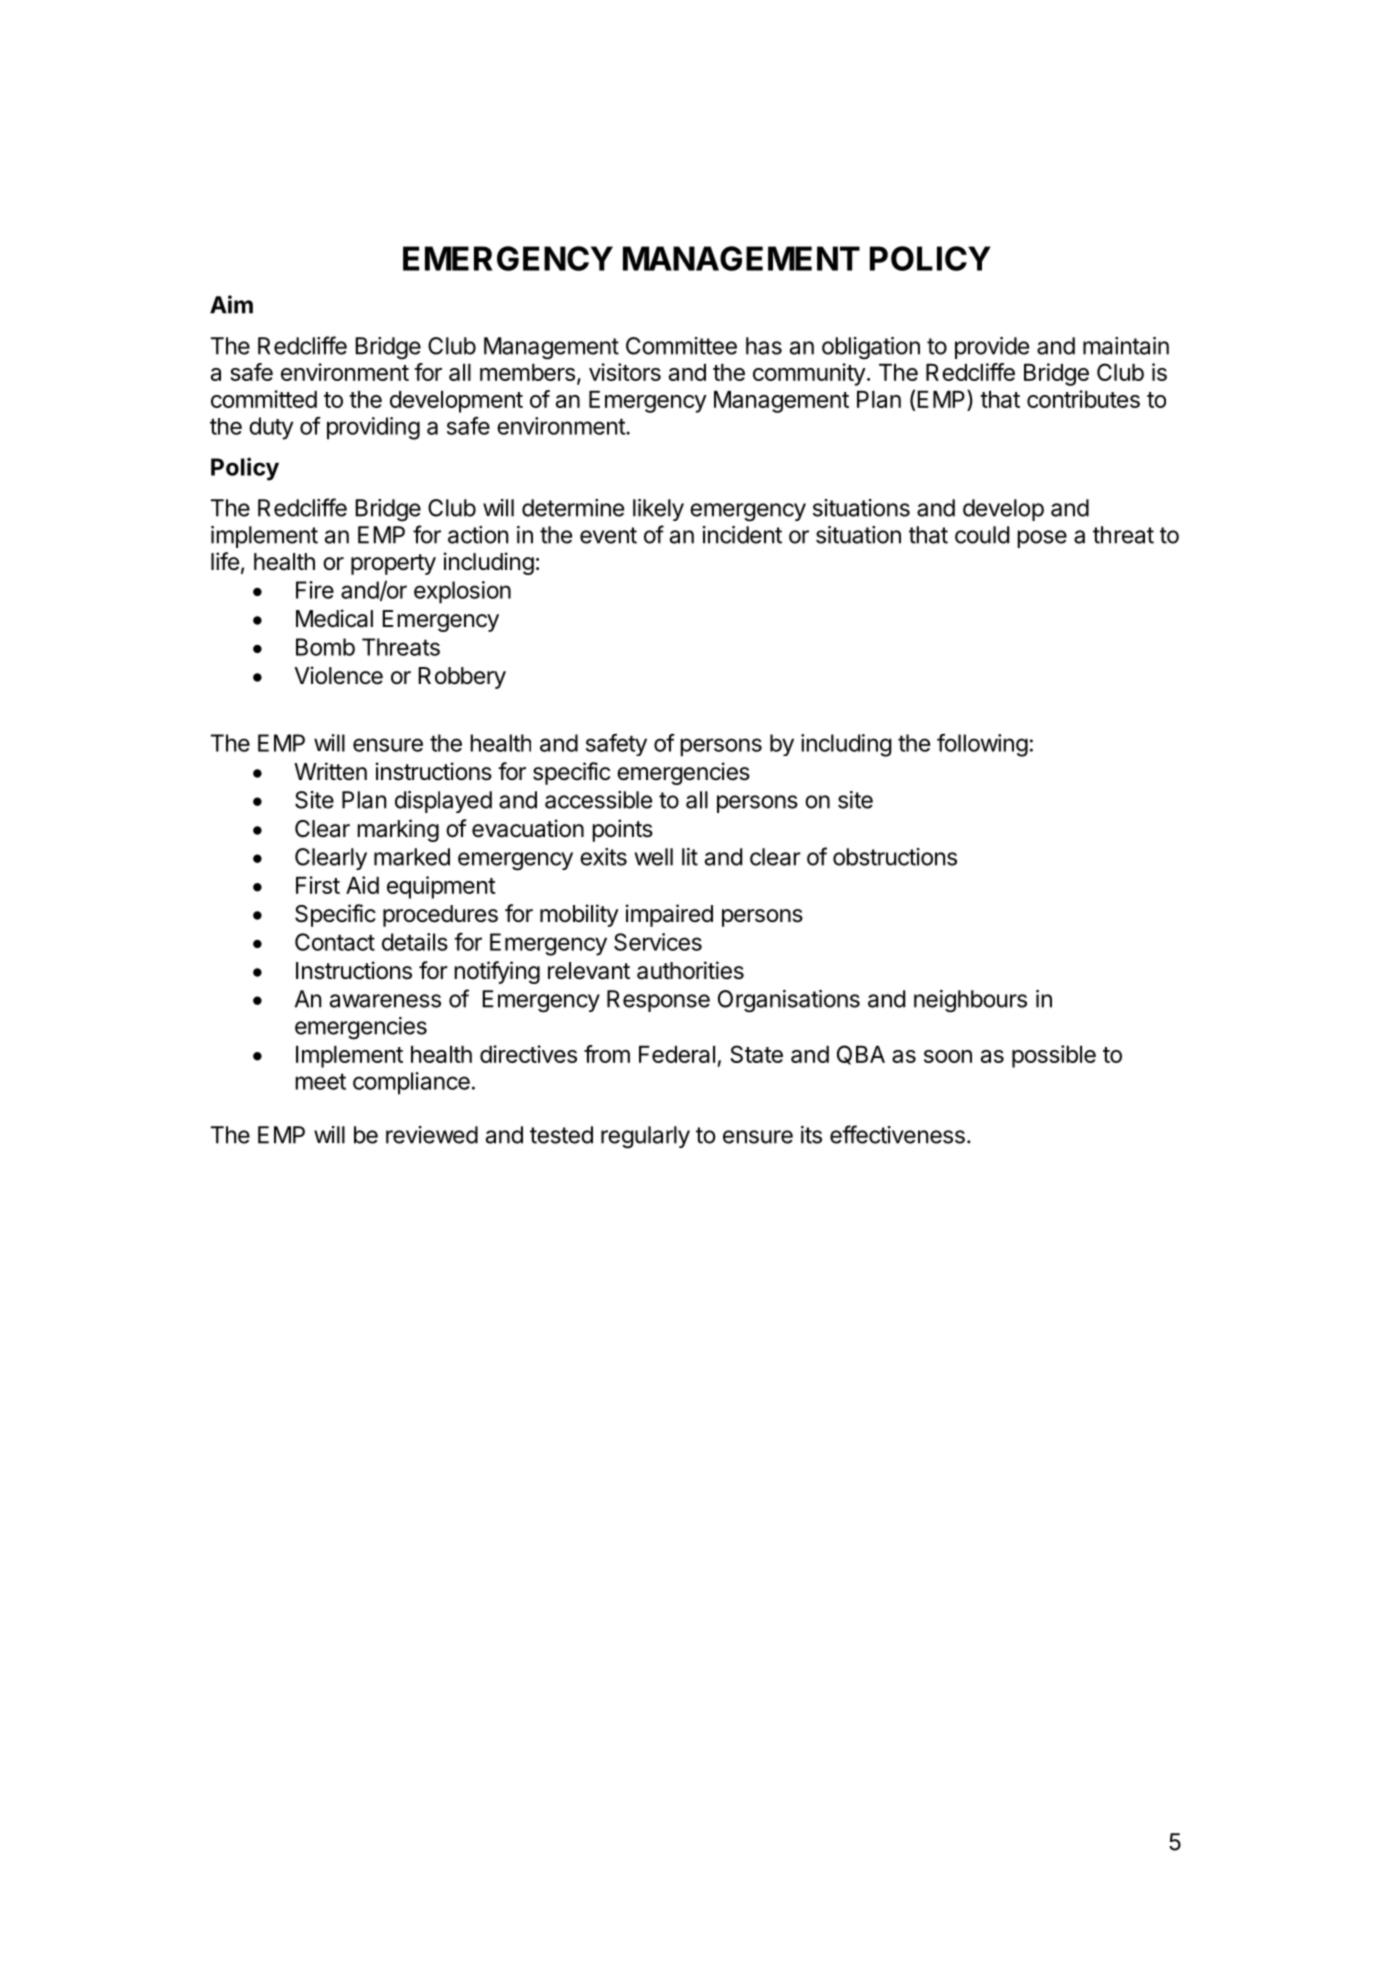 The height and width of the page is (1965, 1390). What do you see at coordinates (645, 1137) in the page?
I see `regularly` at bounding box center [645, 1137].
